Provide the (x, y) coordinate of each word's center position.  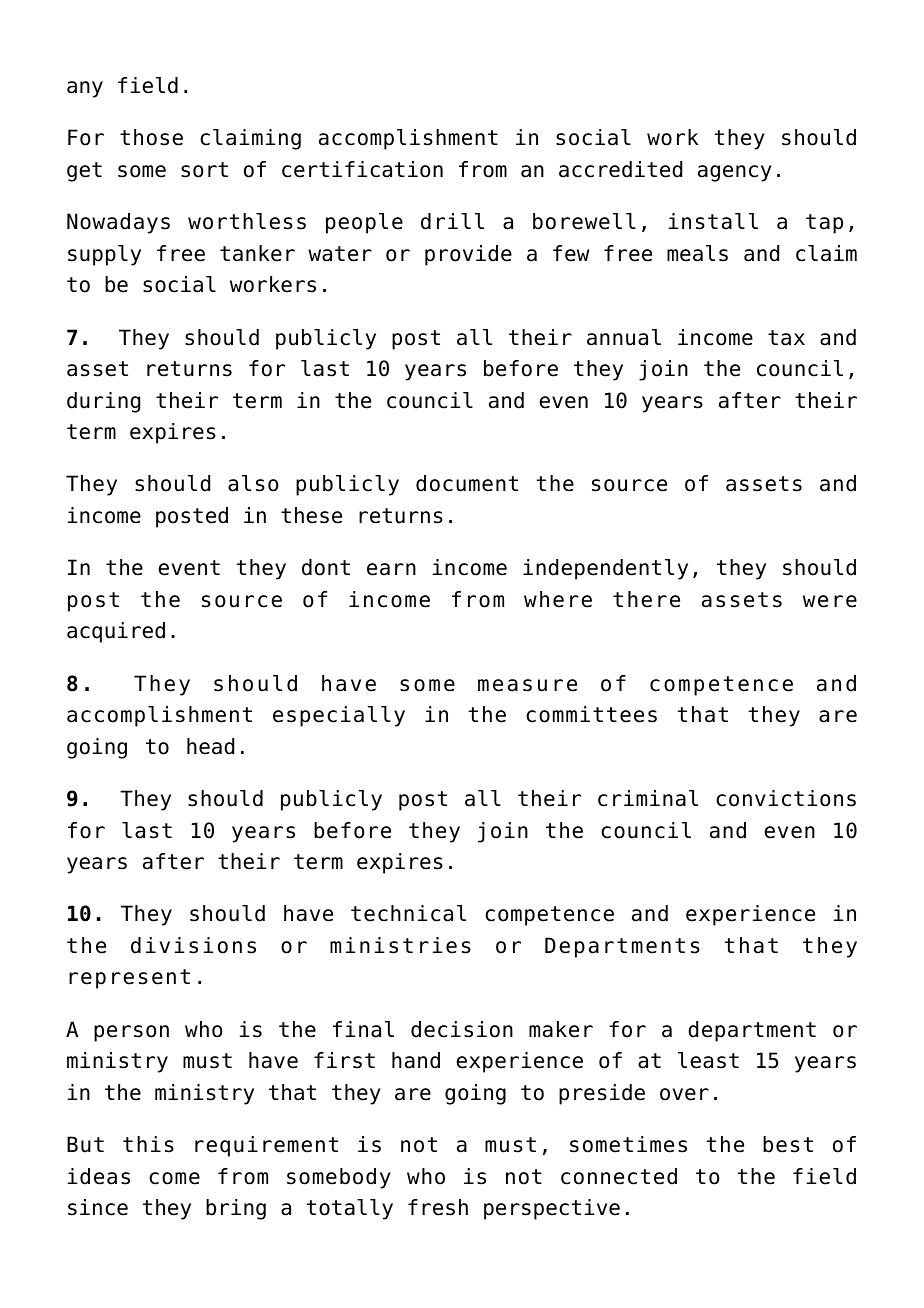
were (830, 601)
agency (735, 173)
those (151, 137)
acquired (116, 632)
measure (527, 685)
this (148, 1144)
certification (362, 169)
